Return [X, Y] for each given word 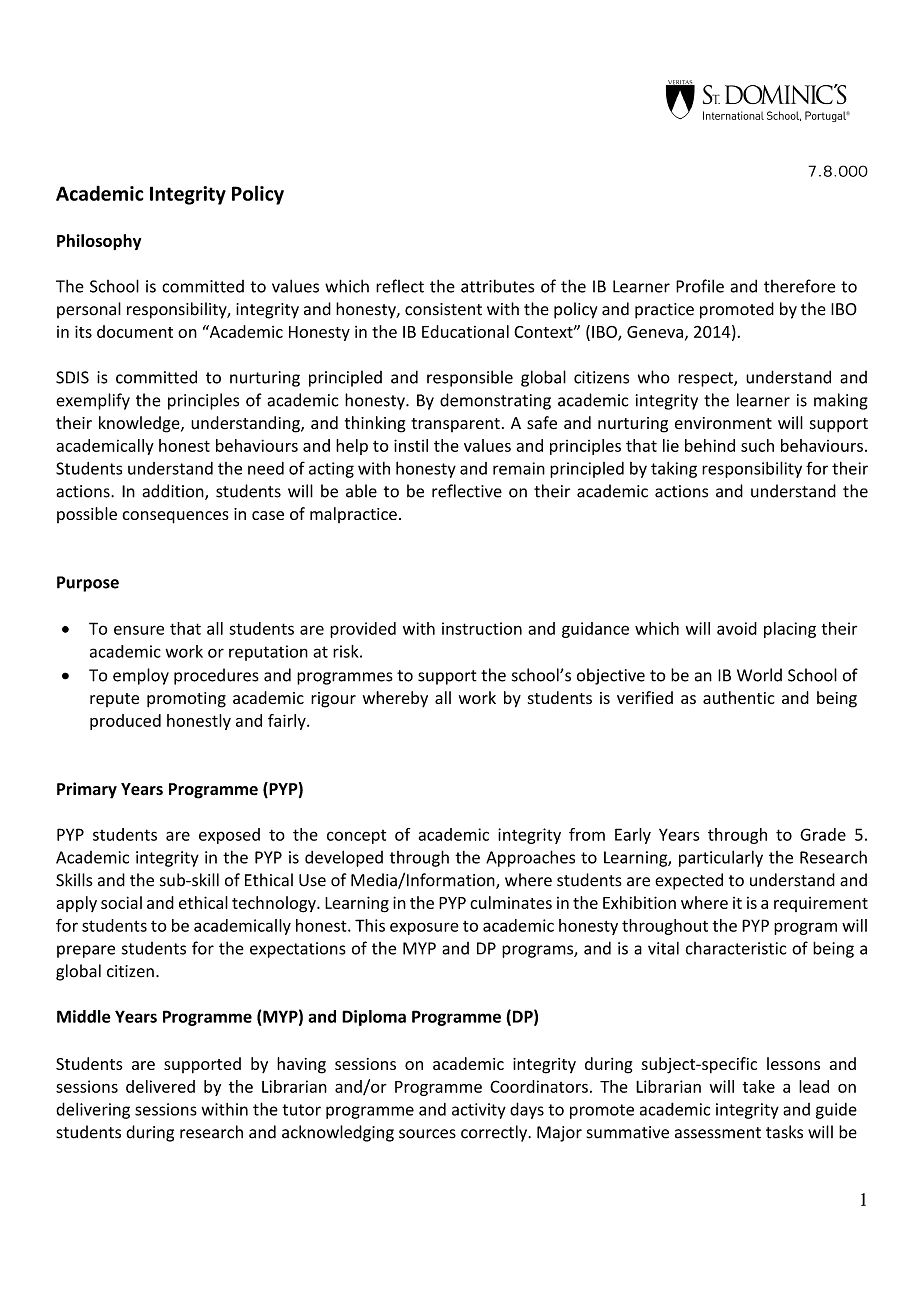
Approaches [530, 858]
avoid [737, 628]
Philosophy [99, 242]
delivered [160, 1086]
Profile [700, 286]
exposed [229, 836]
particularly [721, 858]
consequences [175, 517]
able [361, 491]
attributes [497, 286]
